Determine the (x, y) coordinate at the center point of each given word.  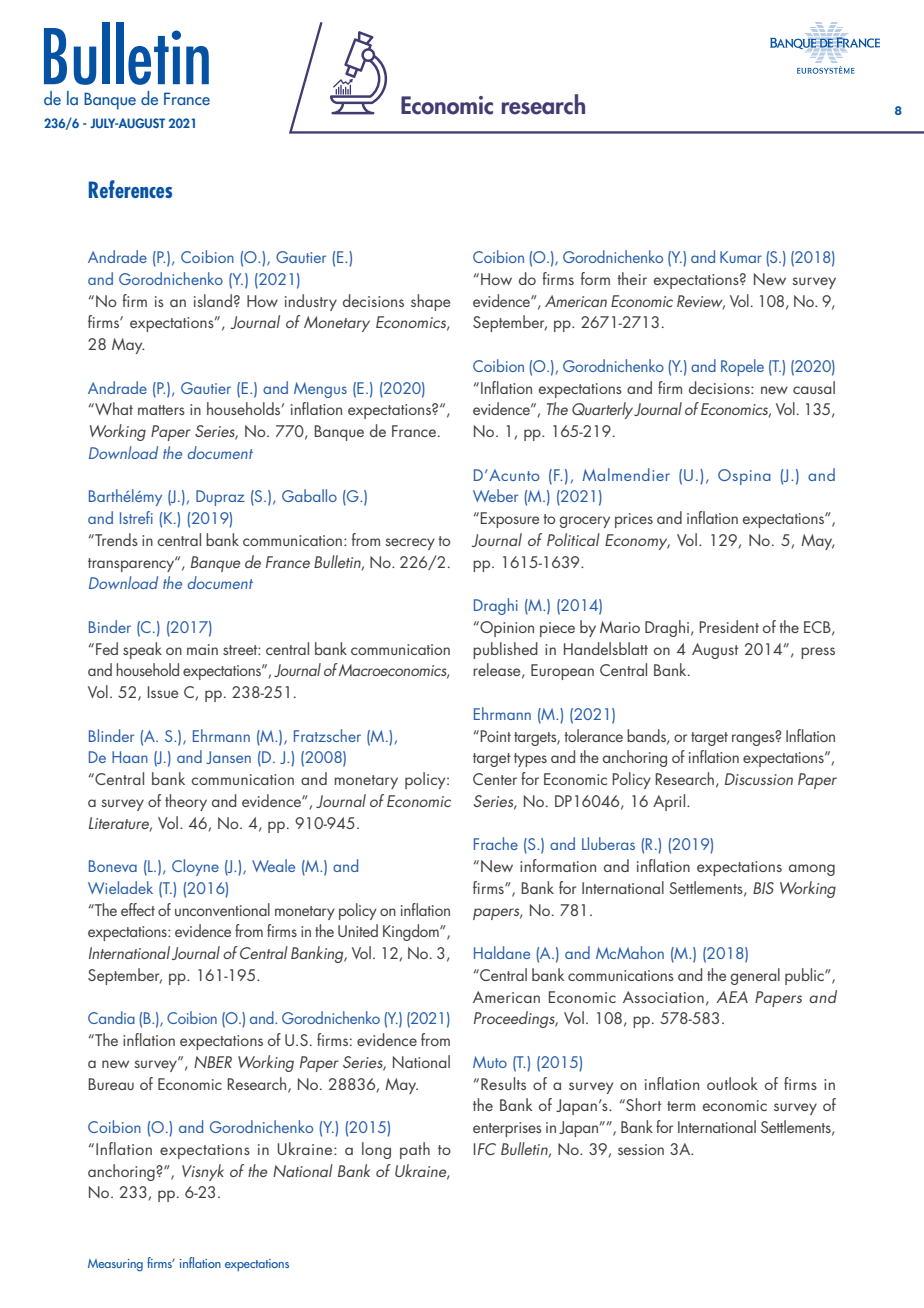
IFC (485, 1149)
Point (494, 736)
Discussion (759, 779)
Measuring (115, 1265)
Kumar (741, 257)
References (130, 189)
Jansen (228, 757)
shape (430, 302)
